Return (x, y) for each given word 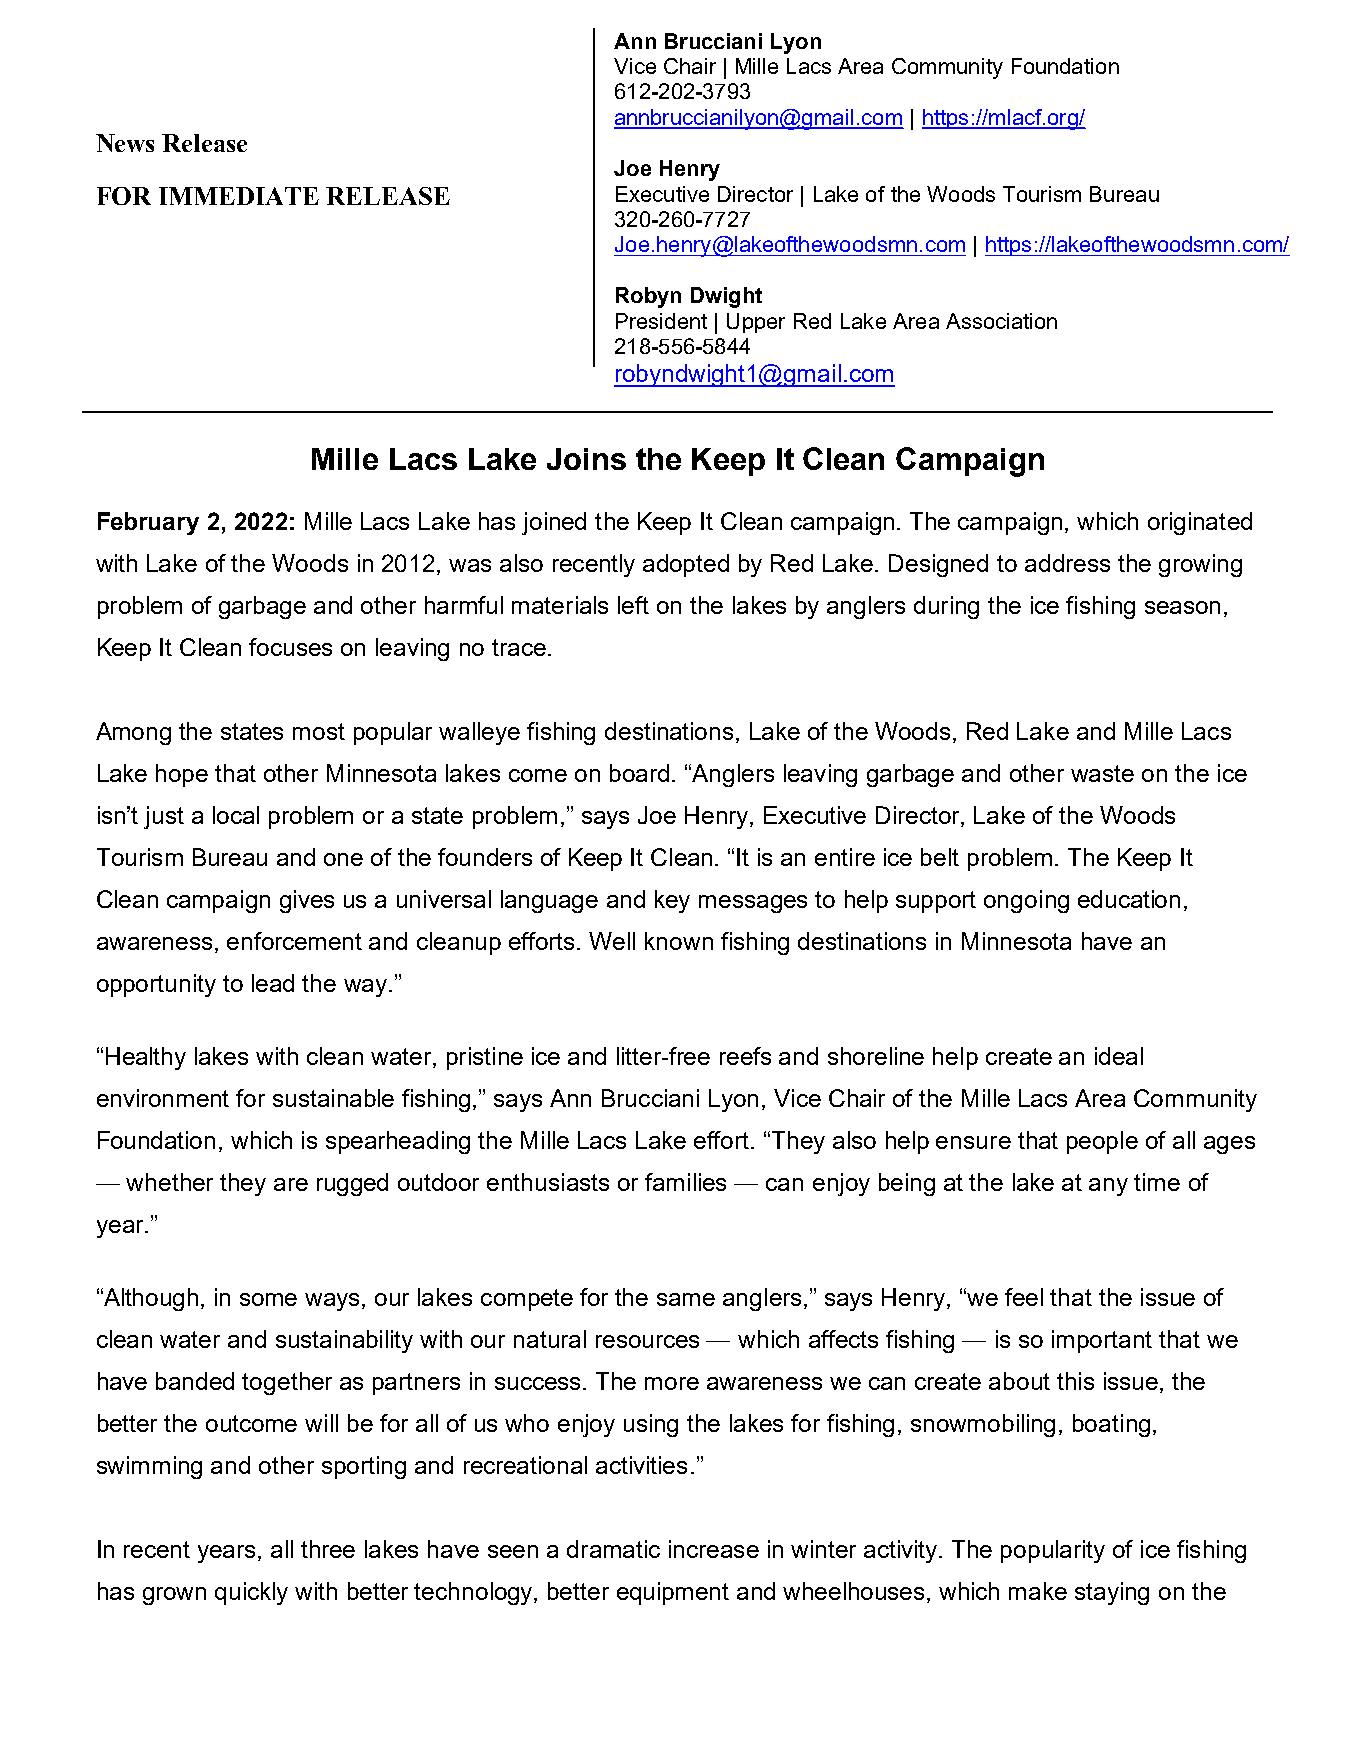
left (633, 605)
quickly (251, 1593)
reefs (745, 1056)
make (1038, 1591)
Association (1001, 321)
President (661, 321)
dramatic (613, 1549)
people (1102, 1142)
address (1067, 563)
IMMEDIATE (239, 196)
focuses (290, 647)
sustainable (333, 1098)
